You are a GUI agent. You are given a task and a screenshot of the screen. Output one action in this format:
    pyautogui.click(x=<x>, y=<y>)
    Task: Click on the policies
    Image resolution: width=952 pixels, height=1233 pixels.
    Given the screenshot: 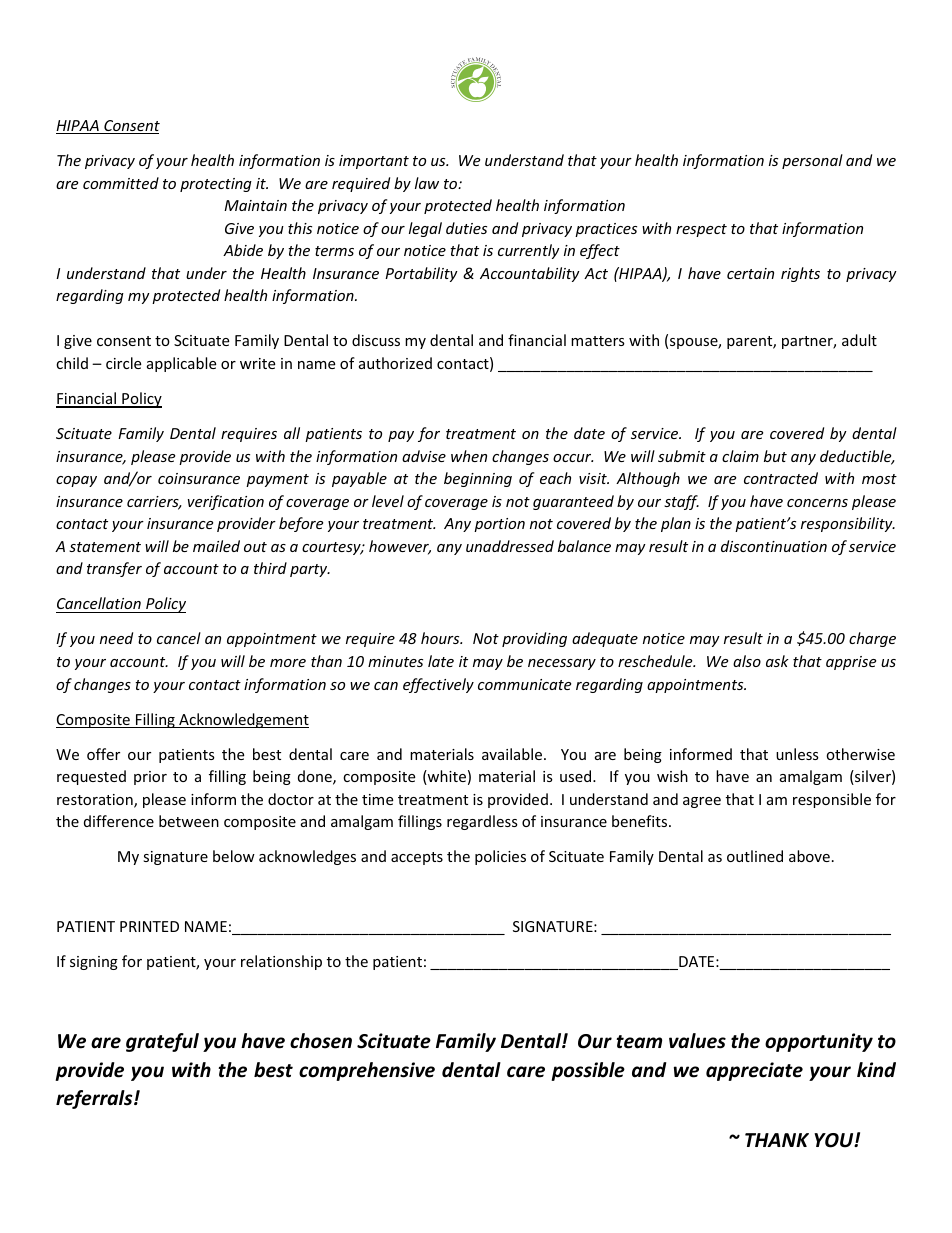 What is the action you would take?
    pyautogui.click(x=500, y=857)
